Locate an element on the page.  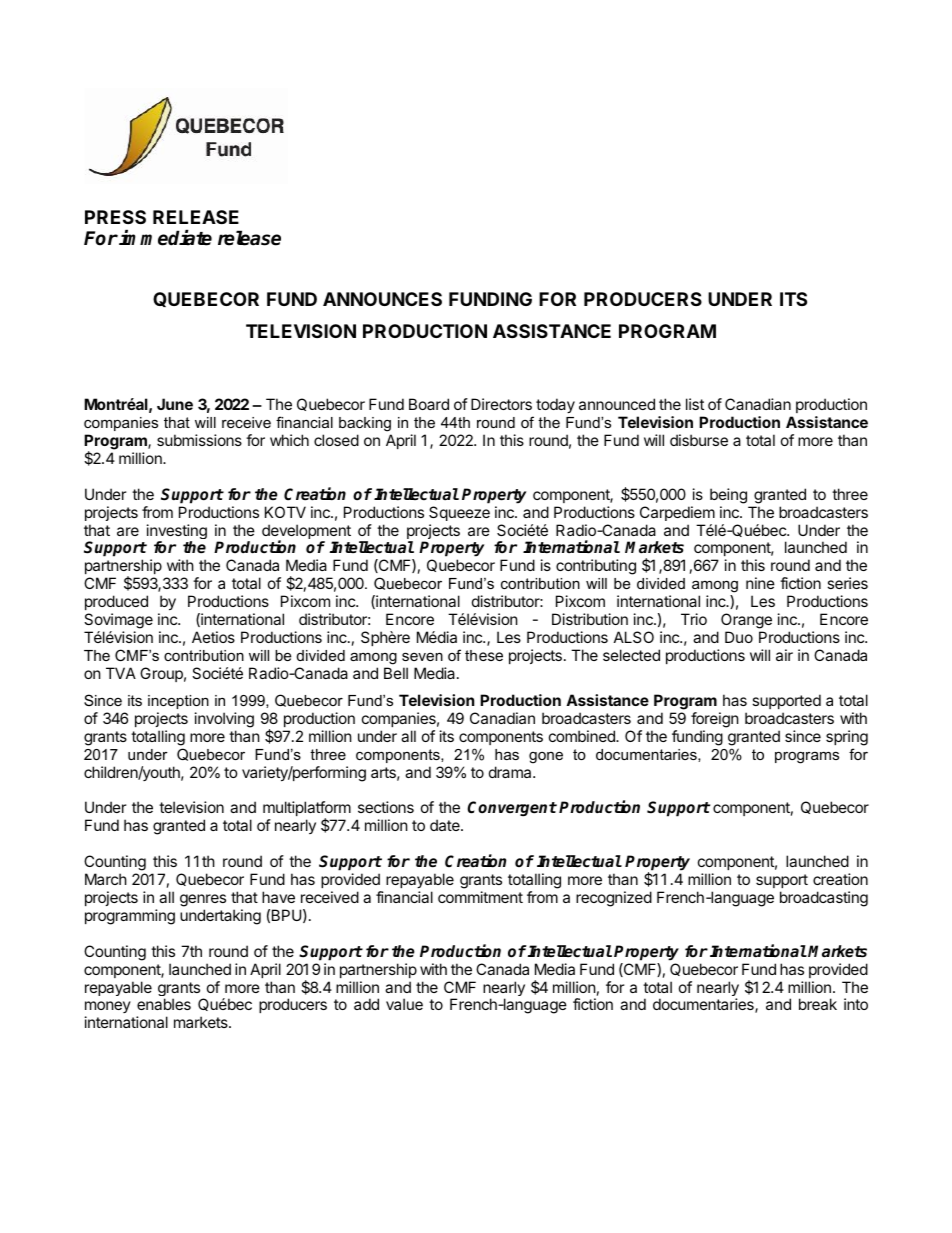
air is located at coordinates (784, 655).
